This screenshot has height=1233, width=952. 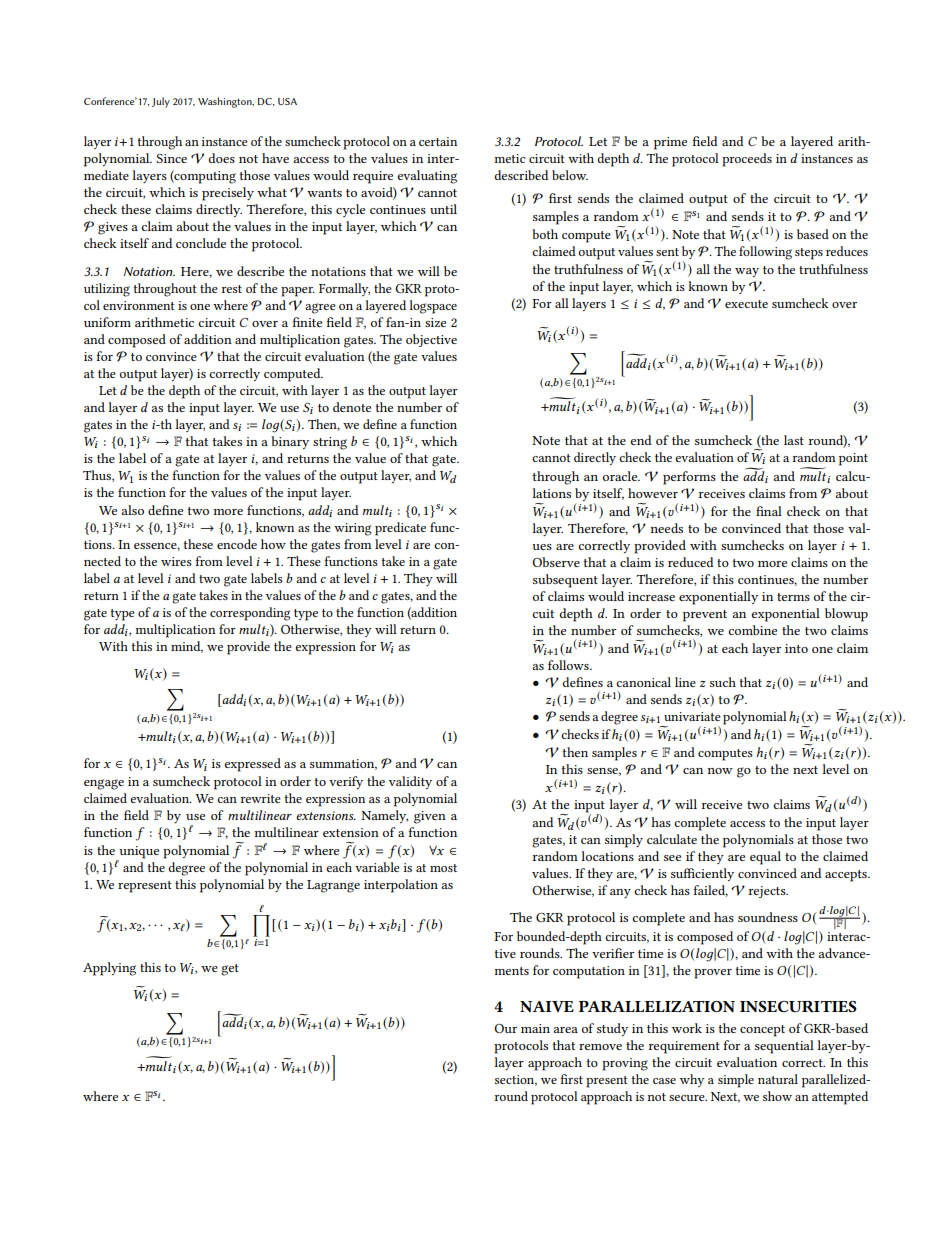 What do you see at coordinates (230, 970) in the screenshot?
I see `get` at bounding box center [230, 970].
